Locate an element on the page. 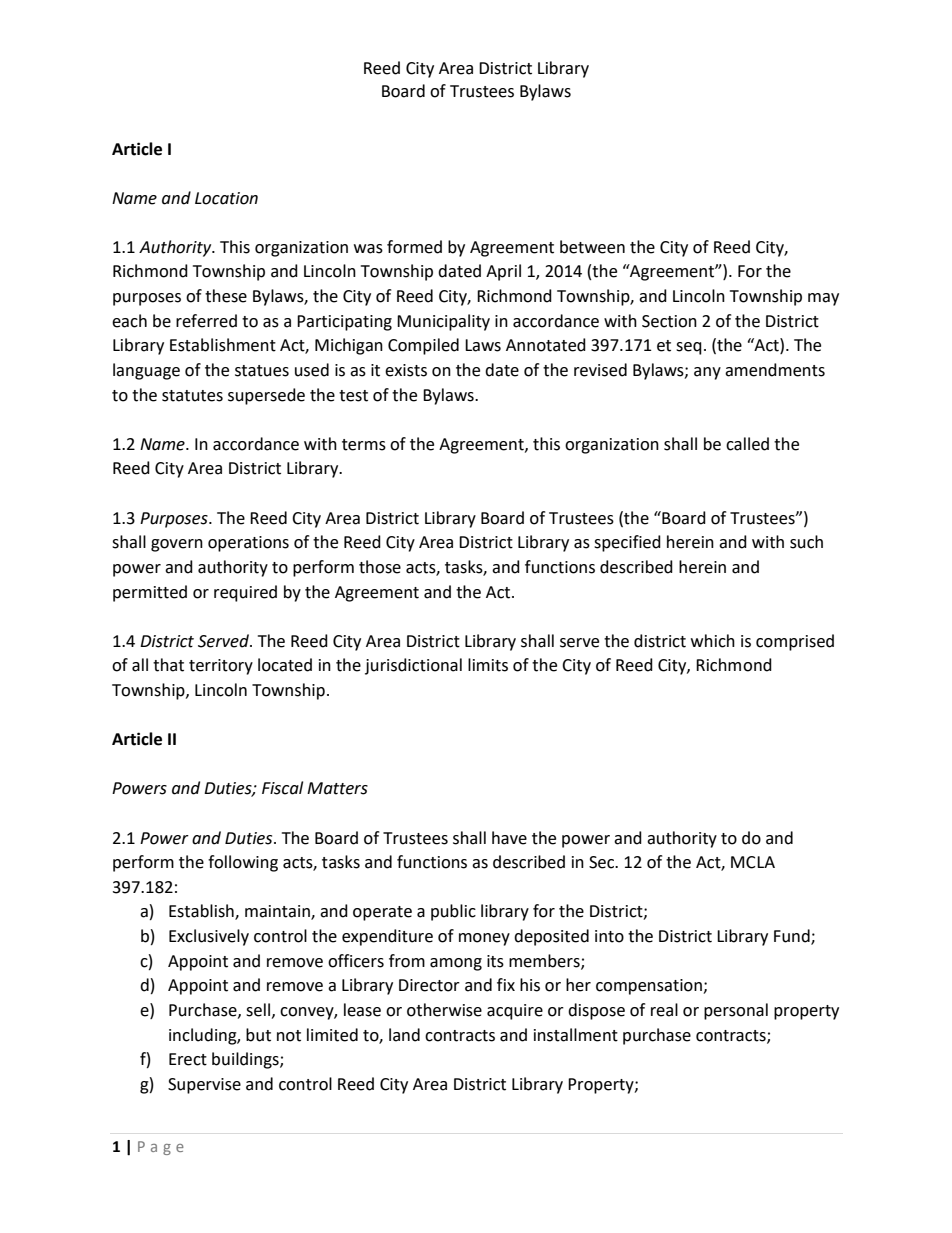  such is located at coordinates (806, 542).
